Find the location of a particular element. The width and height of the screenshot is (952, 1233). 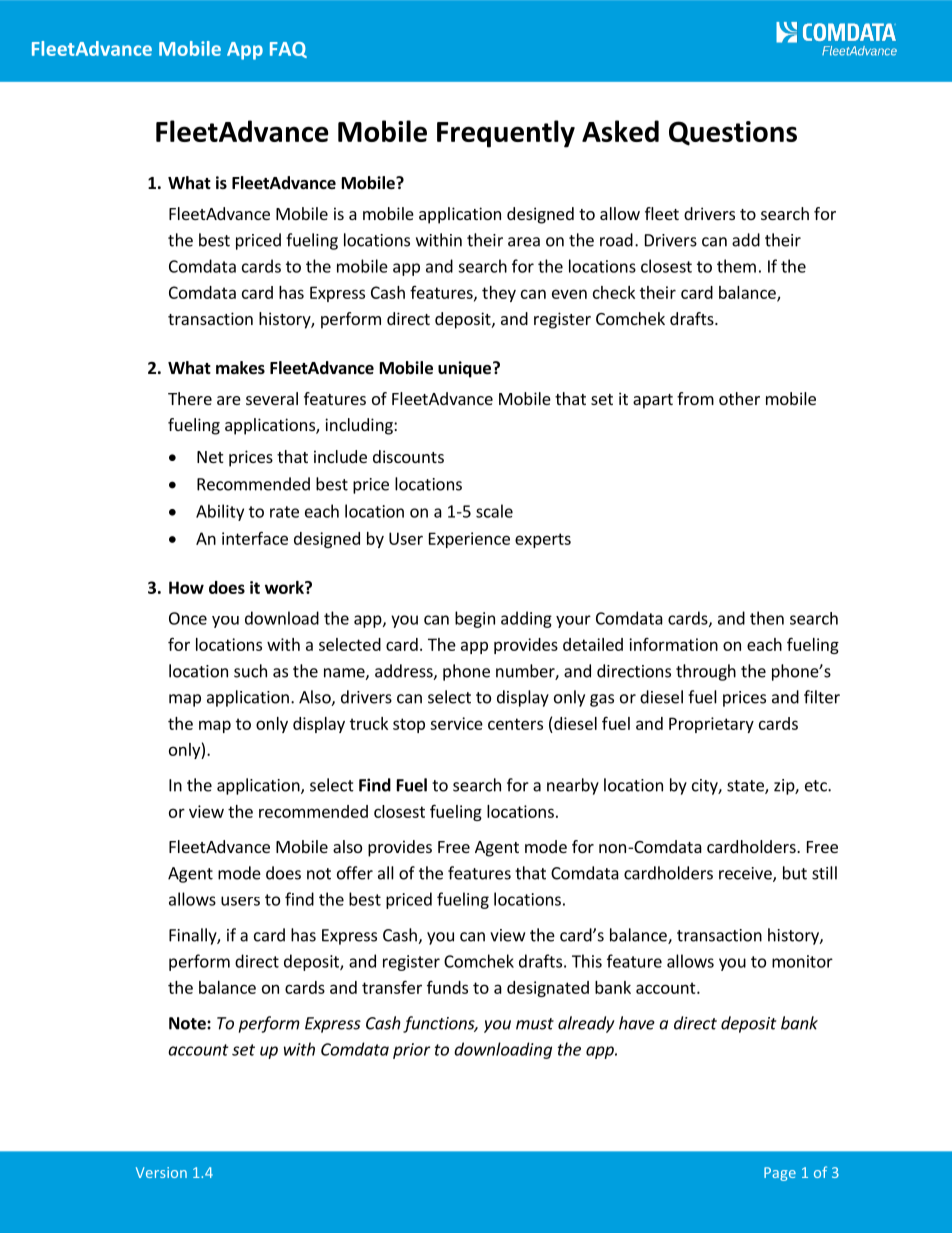

state is located at coordinates (746, 787).
